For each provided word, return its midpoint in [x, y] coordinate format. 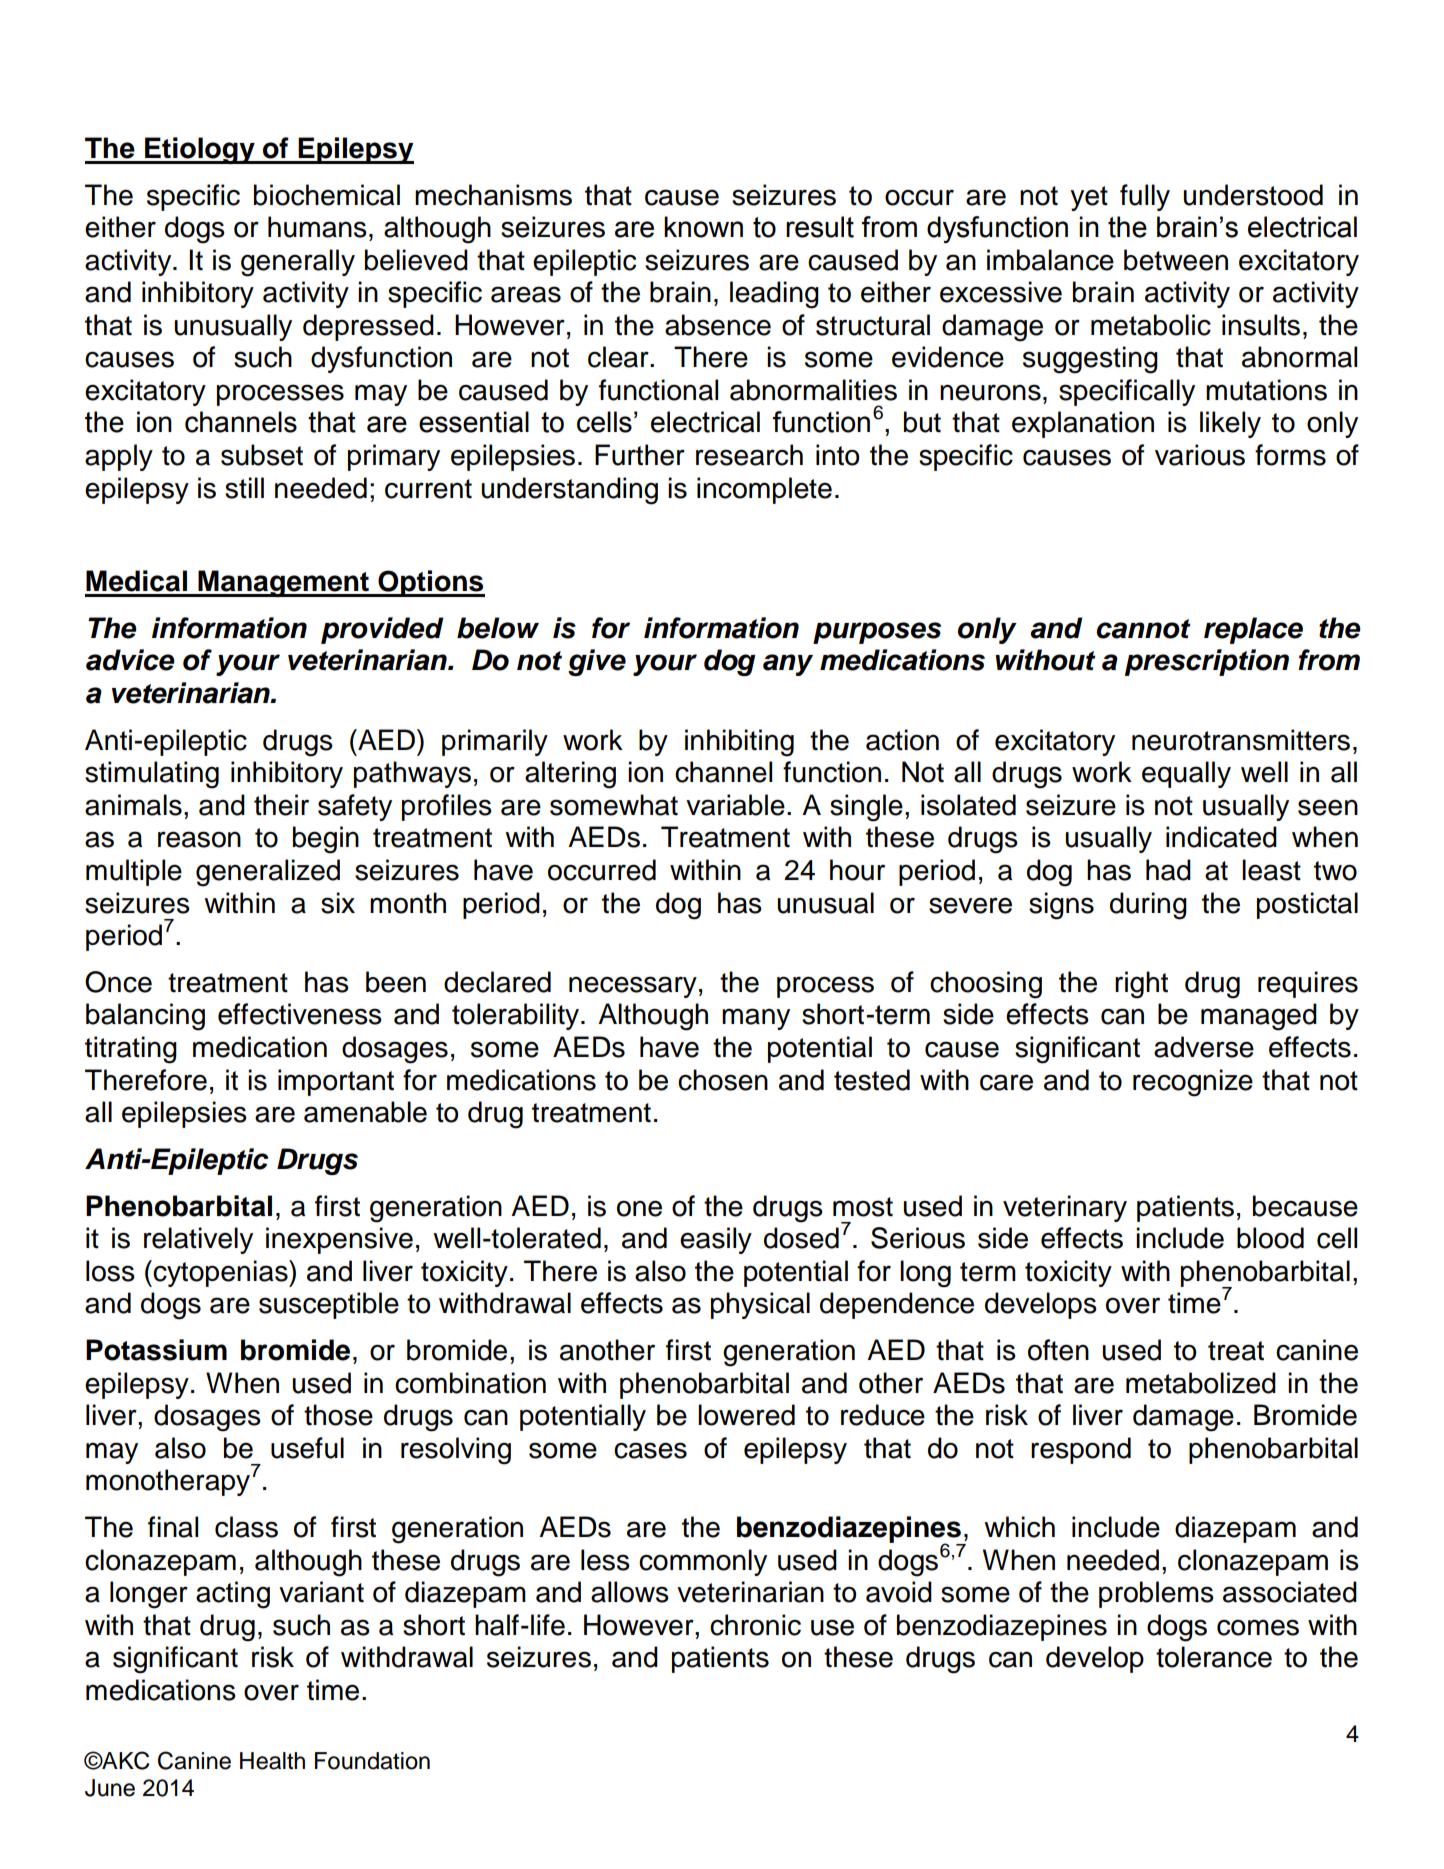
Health [272, 1761]
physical [760, 1305]
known [703, 227]
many [756, 1019]
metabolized [1201, 1383]
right [1141, 985]
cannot [1144, 629]
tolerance [1214, 1657]
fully [1145, 197]
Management [283, 583]
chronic [755, 1625]
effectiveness [300, 1014]
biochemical [327, 195]
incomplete [764, 490]
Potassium [156, 1350]
